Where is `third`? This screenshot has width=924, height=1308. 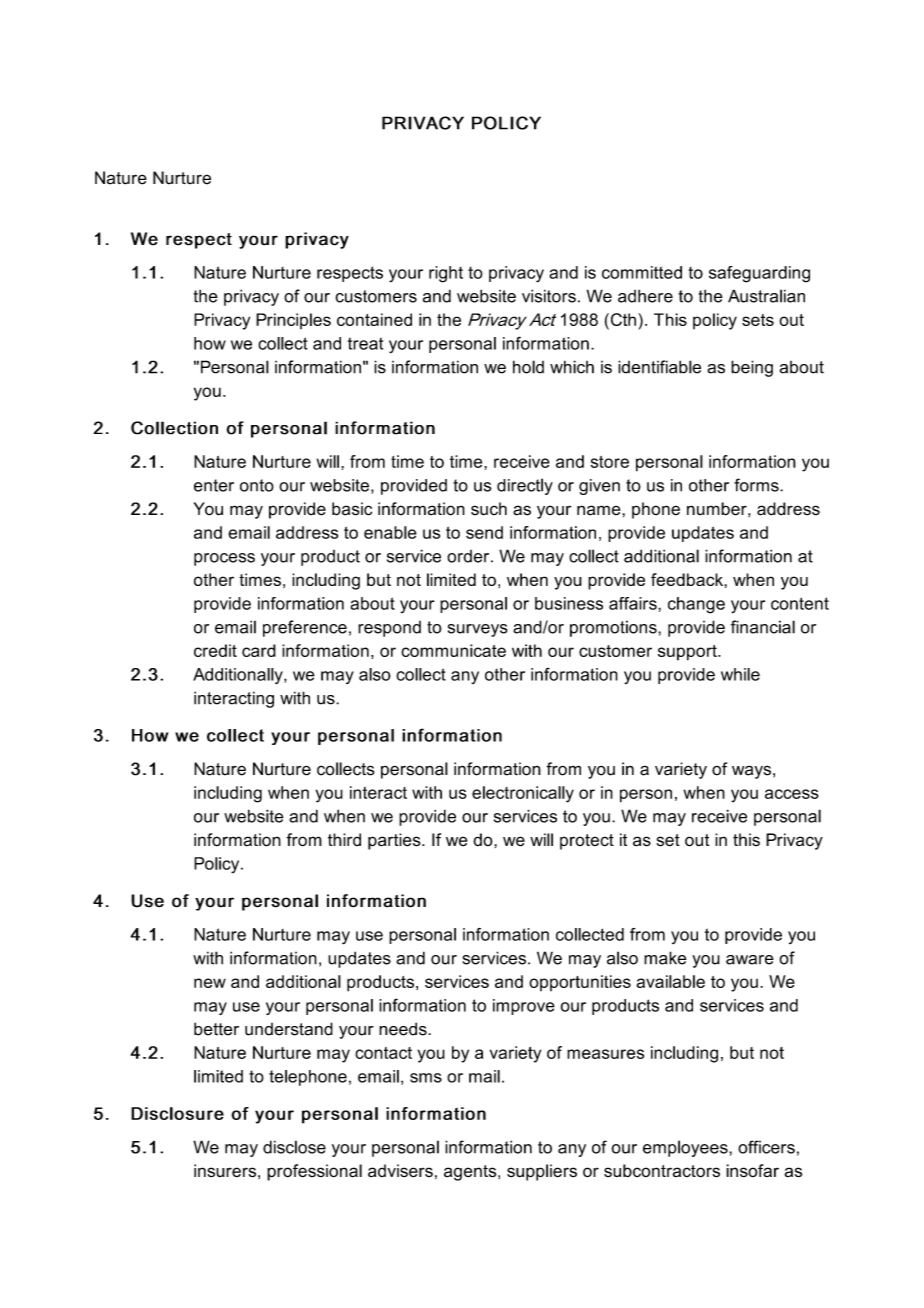 third is located at coordinates (344, 839).
